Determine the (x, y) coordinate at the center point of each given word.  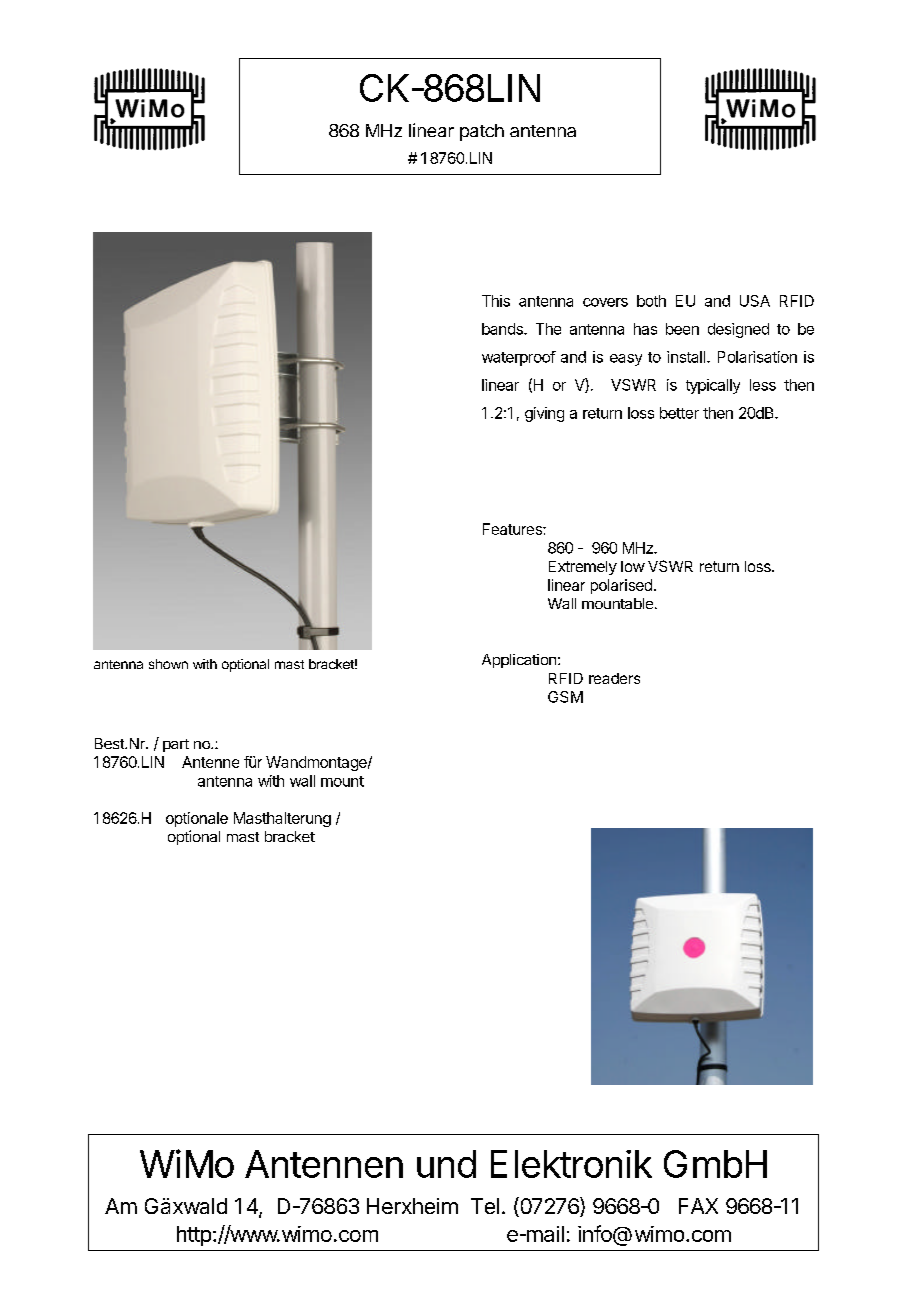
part (176, 745)
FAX (698, 1206)
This (496, 301)
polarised (621, 586)
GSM (565, 697)
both (651, 301)
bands (503, 329)
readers (614, 678)
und (446, 1164)
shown (168, 664)
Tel (485, 1206)
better (679, 413)
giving (544, 414)
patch (482, 132)
